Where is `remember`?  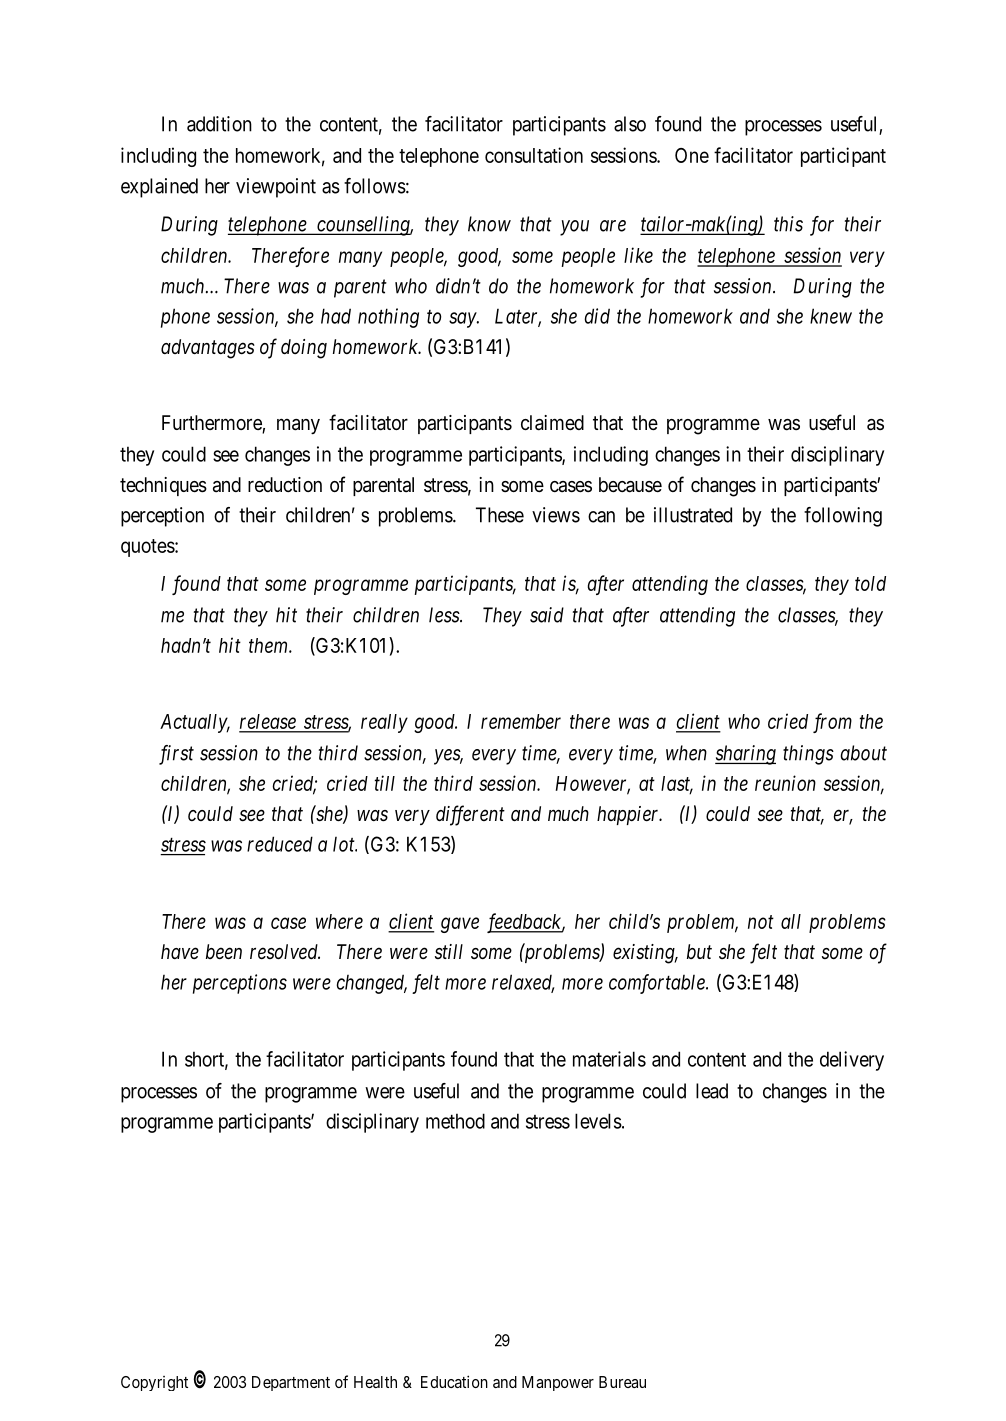
remember is located at coordinates (521, 721).
